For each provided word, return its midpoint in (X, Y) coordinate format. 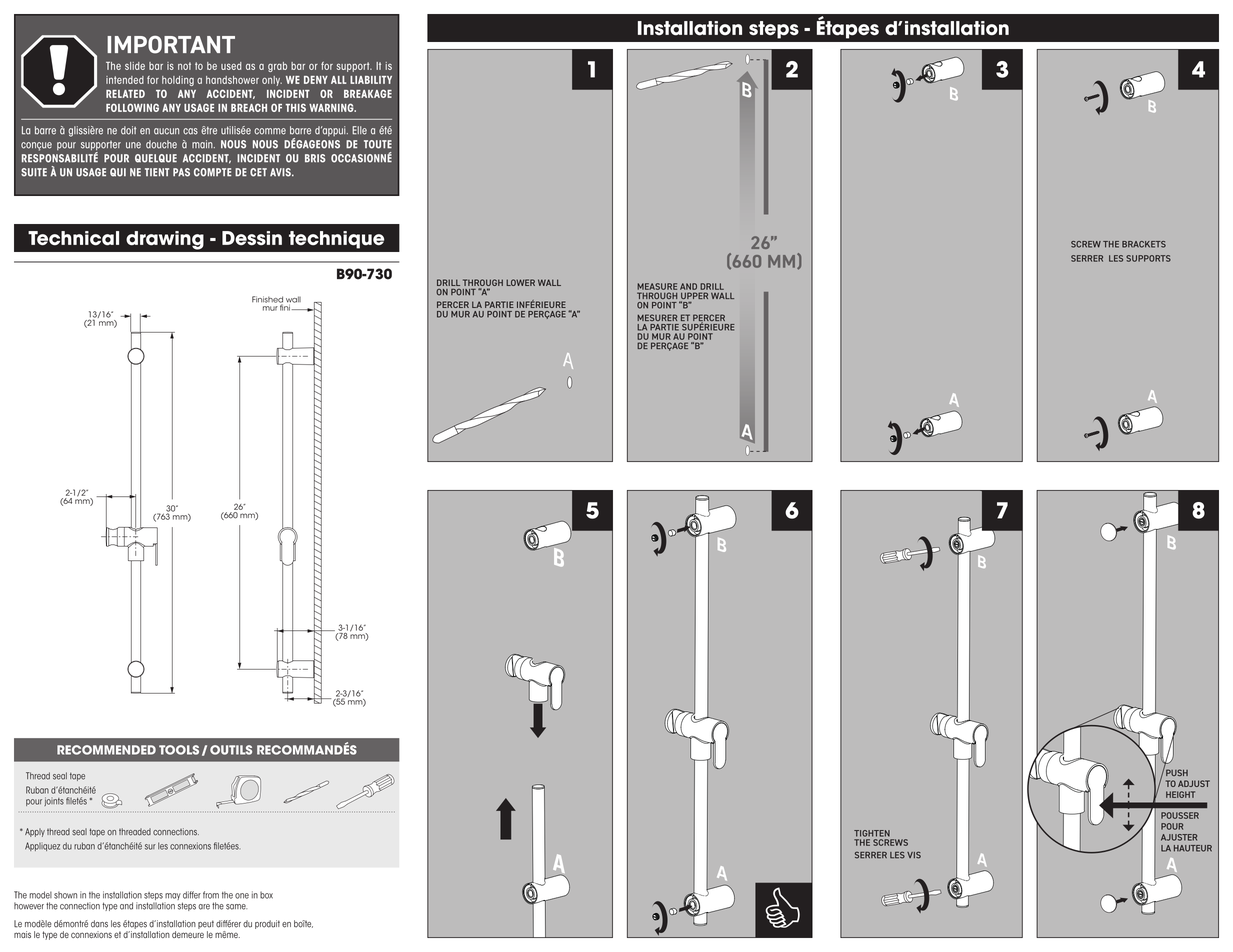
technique (336, 240)
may (173, 898)
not (184, 66)
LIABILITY (371, 80)
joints (54, 801)
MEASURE (657, 286)
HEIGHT (1180, 794)
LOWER (520, 282)
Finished (267, 300)
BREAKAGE (368, 93)
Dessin (252, 238)
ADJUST (1194, 783)
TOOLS (179, 750)
